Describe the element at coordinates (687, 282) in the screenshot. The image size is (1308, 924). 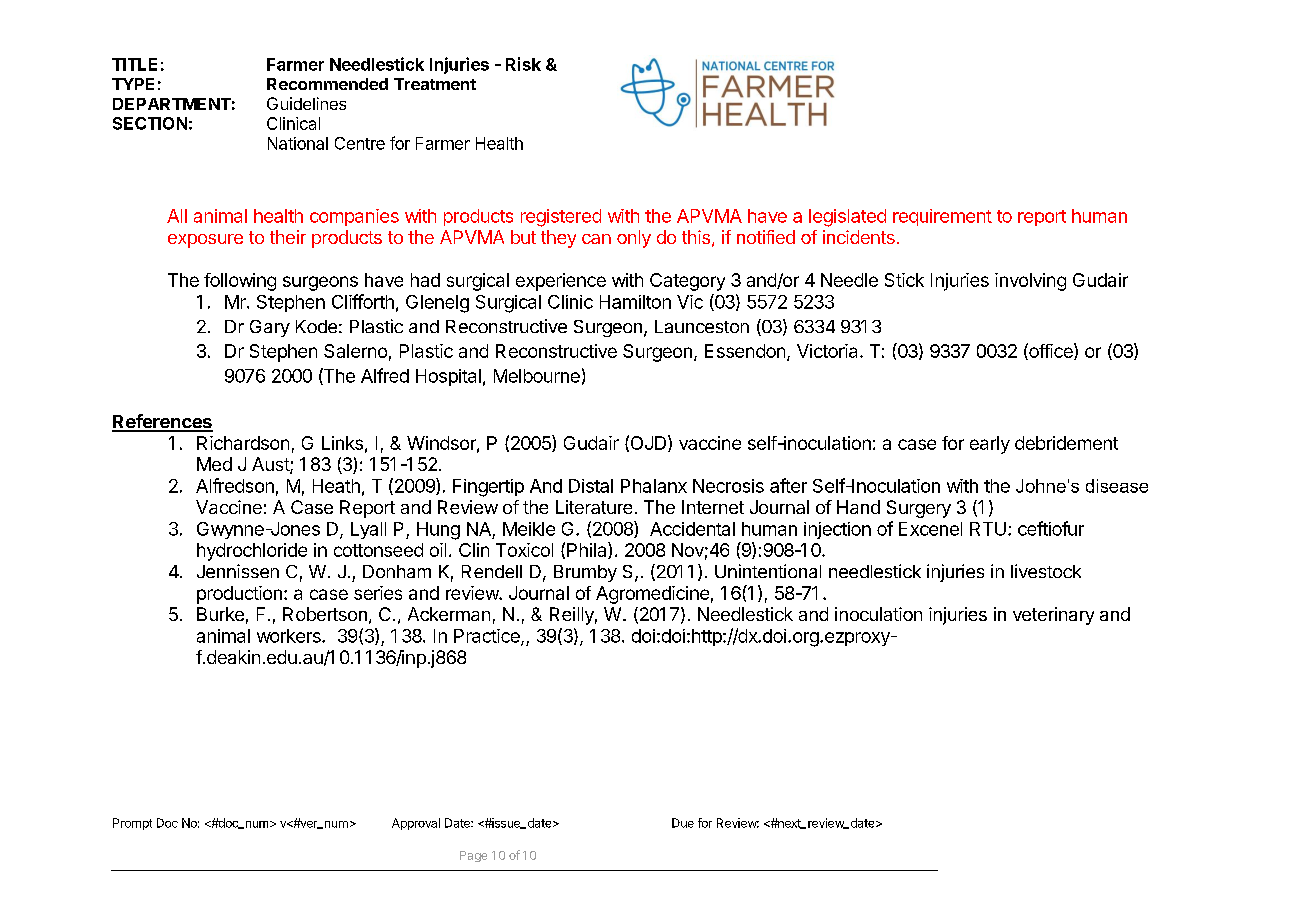
I see `Category` at that location.
